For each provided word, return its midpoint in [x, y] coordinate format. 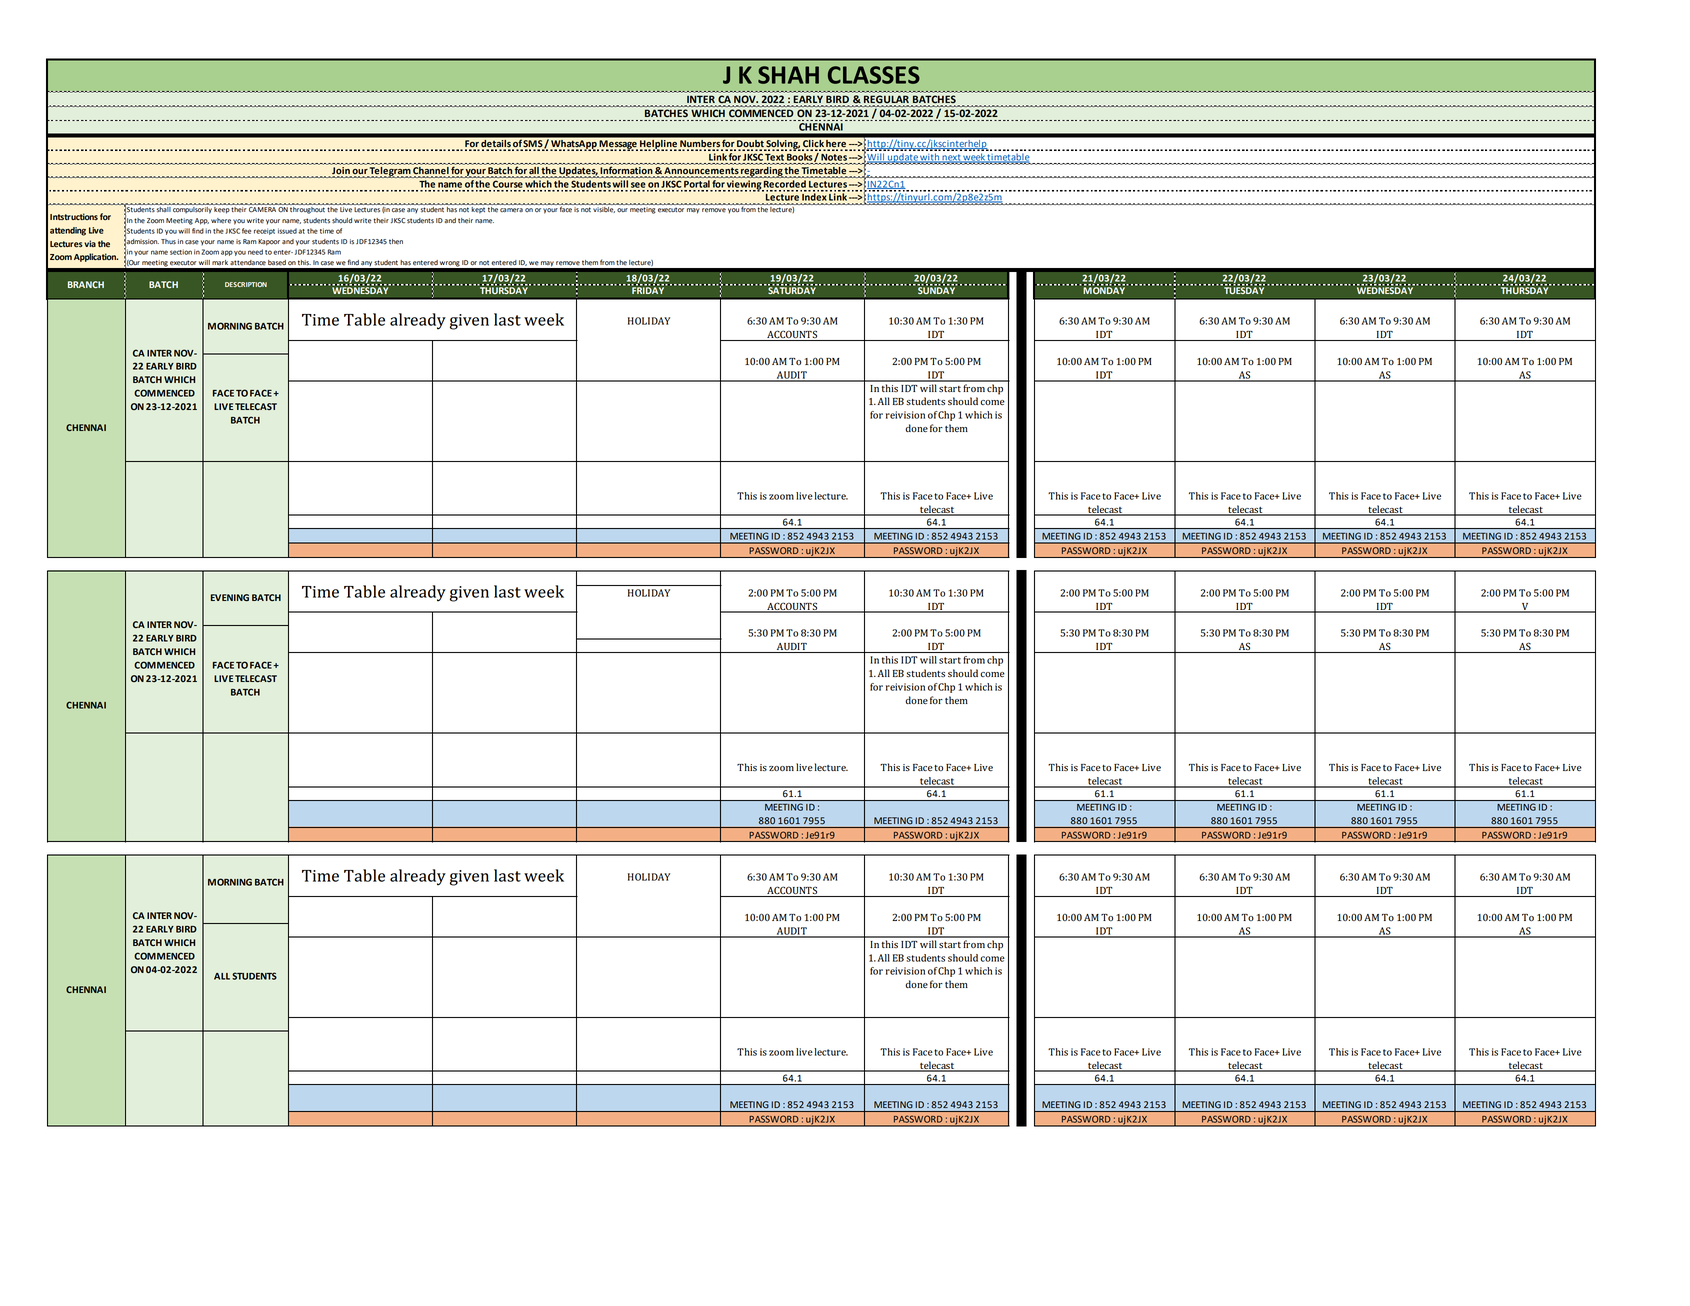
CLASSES [874, 75]
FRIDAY [649, 289]
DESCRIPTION [246, 284]
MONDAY [1104, 289]
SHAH [788, 75]
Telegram [390, 171]
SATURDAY [792, 289]
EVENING [230, 598]
